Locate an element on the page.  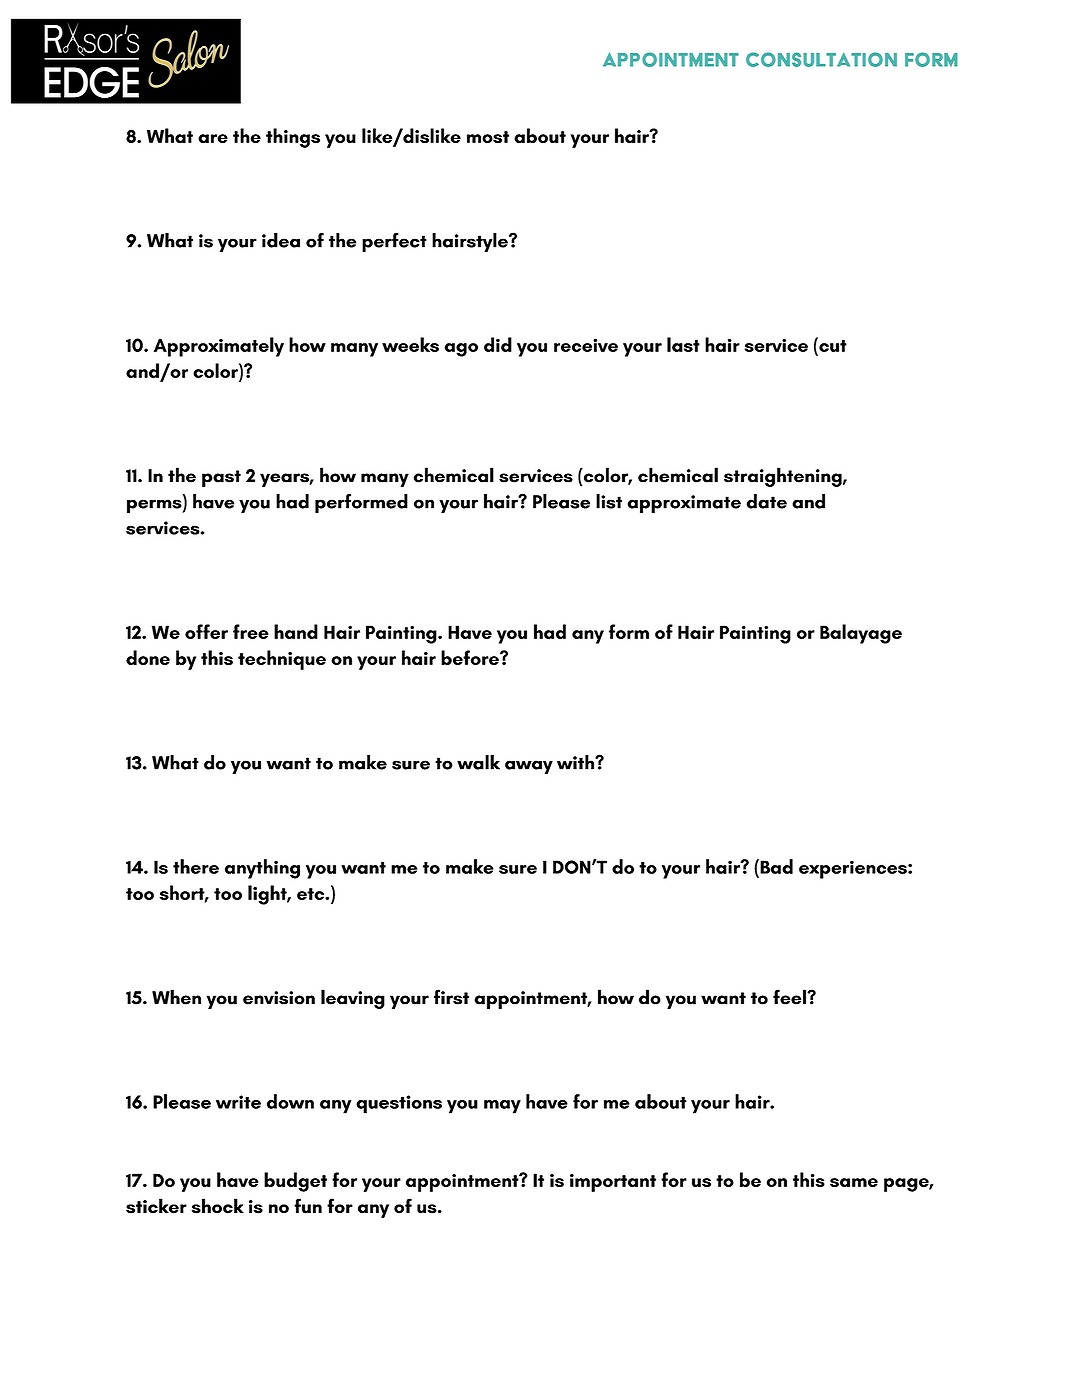
shock is located at coordinates (217, 1206).
